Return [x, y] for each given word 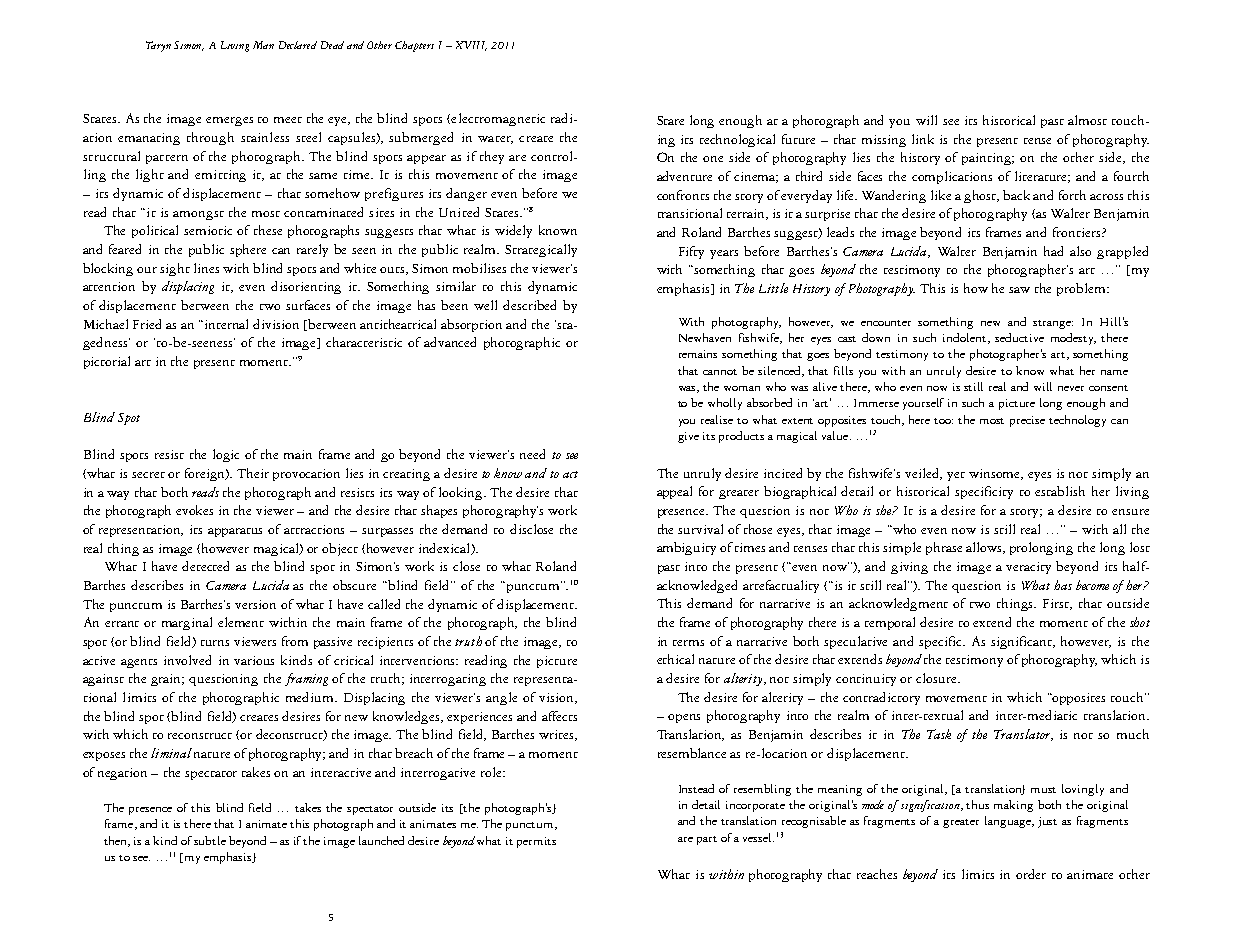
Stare [670, 120]
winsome [996, 474]
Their [253, 473]
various [254, 660]
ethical [675, 659]
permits [536, 842]
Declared [298, 45]
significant [1023, 642]
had [1053, 251]
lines [206, 268]
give [688, 437]
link [923, 139]
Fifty [691, 252]
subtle [210, 840]
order [1031, 874]
